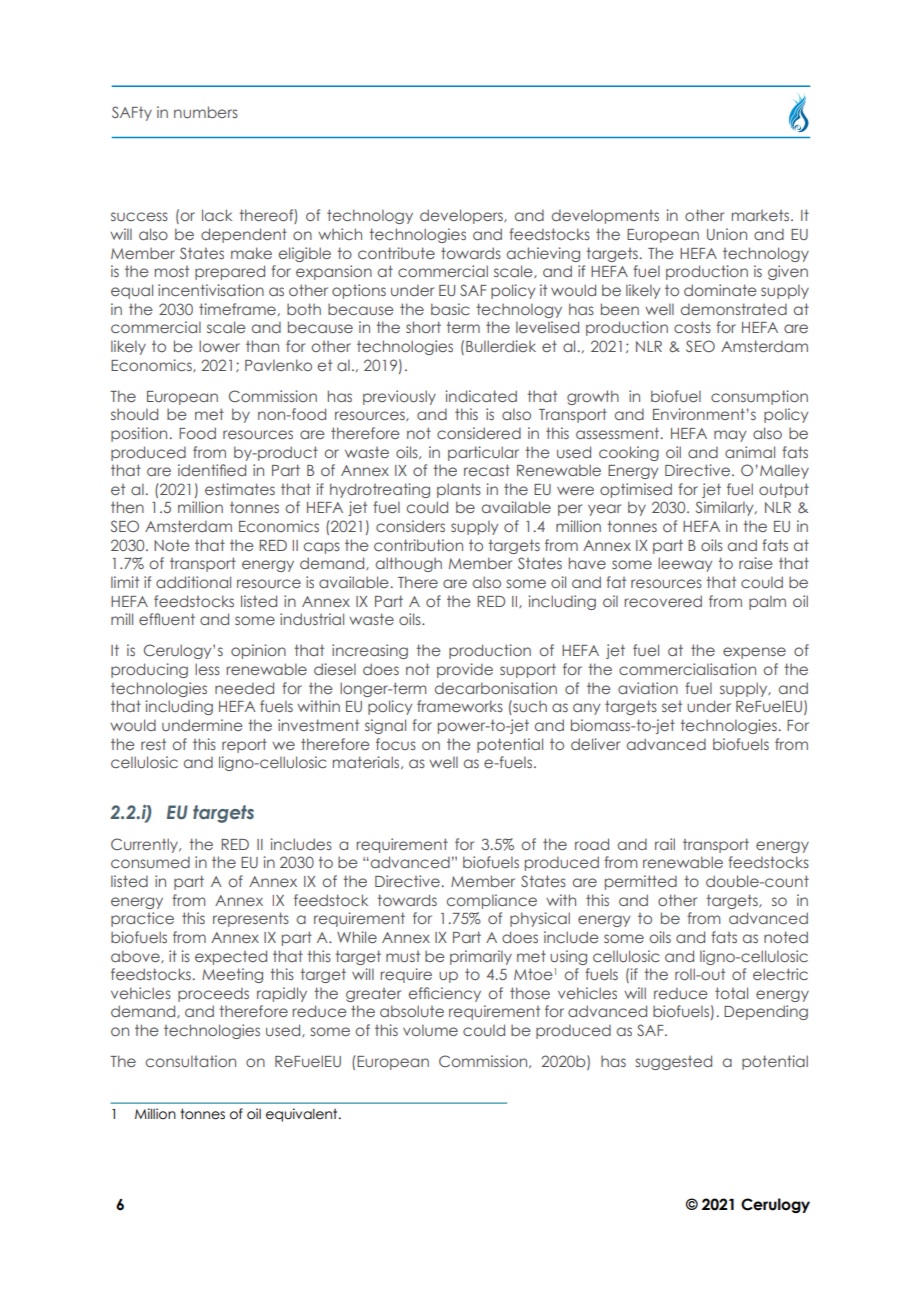 The height and width of the document is (1308, 924). I want to click on volume, so click(430, 1030).
